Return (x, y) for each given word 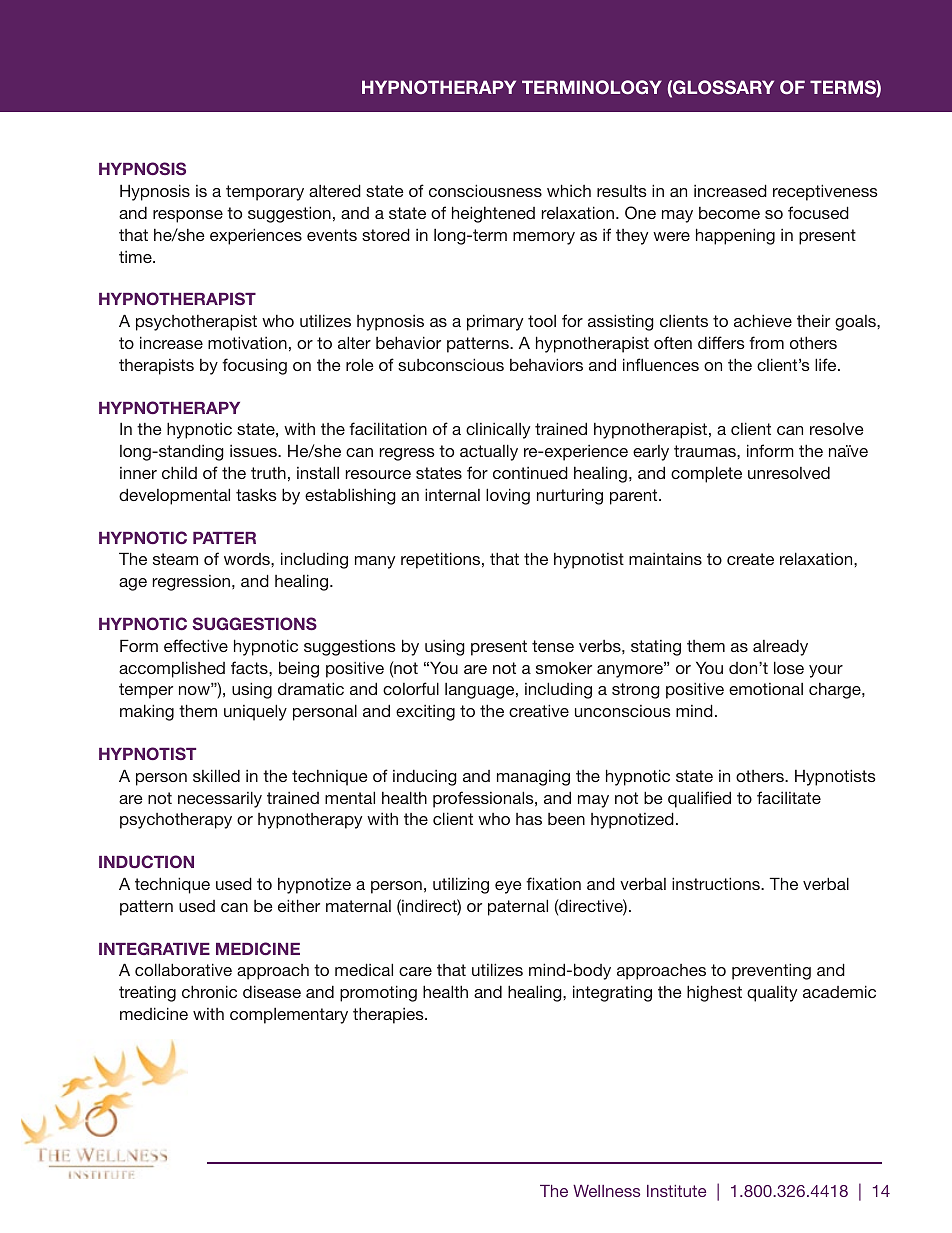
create (750, 559)
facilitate (789, 797)
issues (254, 451)
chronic (209, 991)
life (827, 364)
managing (533, 778)
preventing (771, 971)
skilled (216, 775)
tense (553, 646)
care (415, 971)
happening (735, 236)
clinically (498, 430)
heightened (493, 214)
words (248, 559)
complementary (289, 1016)
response (188, 216)
